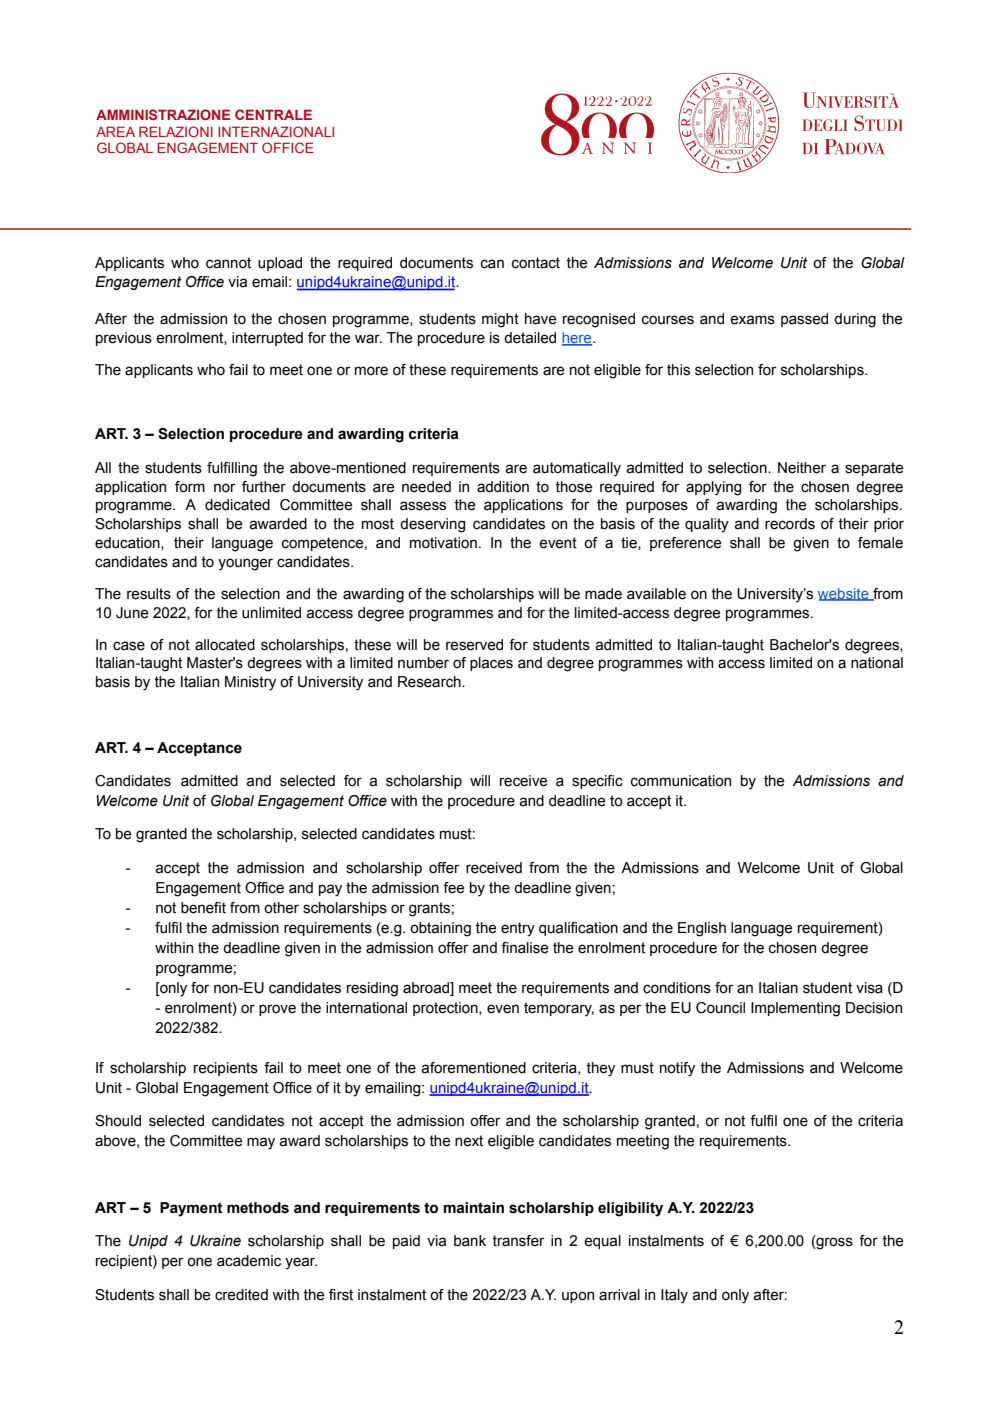 This document has width=1000, height=1413. What do you see at coordinates (525, 948) in the document?
I see `finalise` at bounding box center [525, 948].
